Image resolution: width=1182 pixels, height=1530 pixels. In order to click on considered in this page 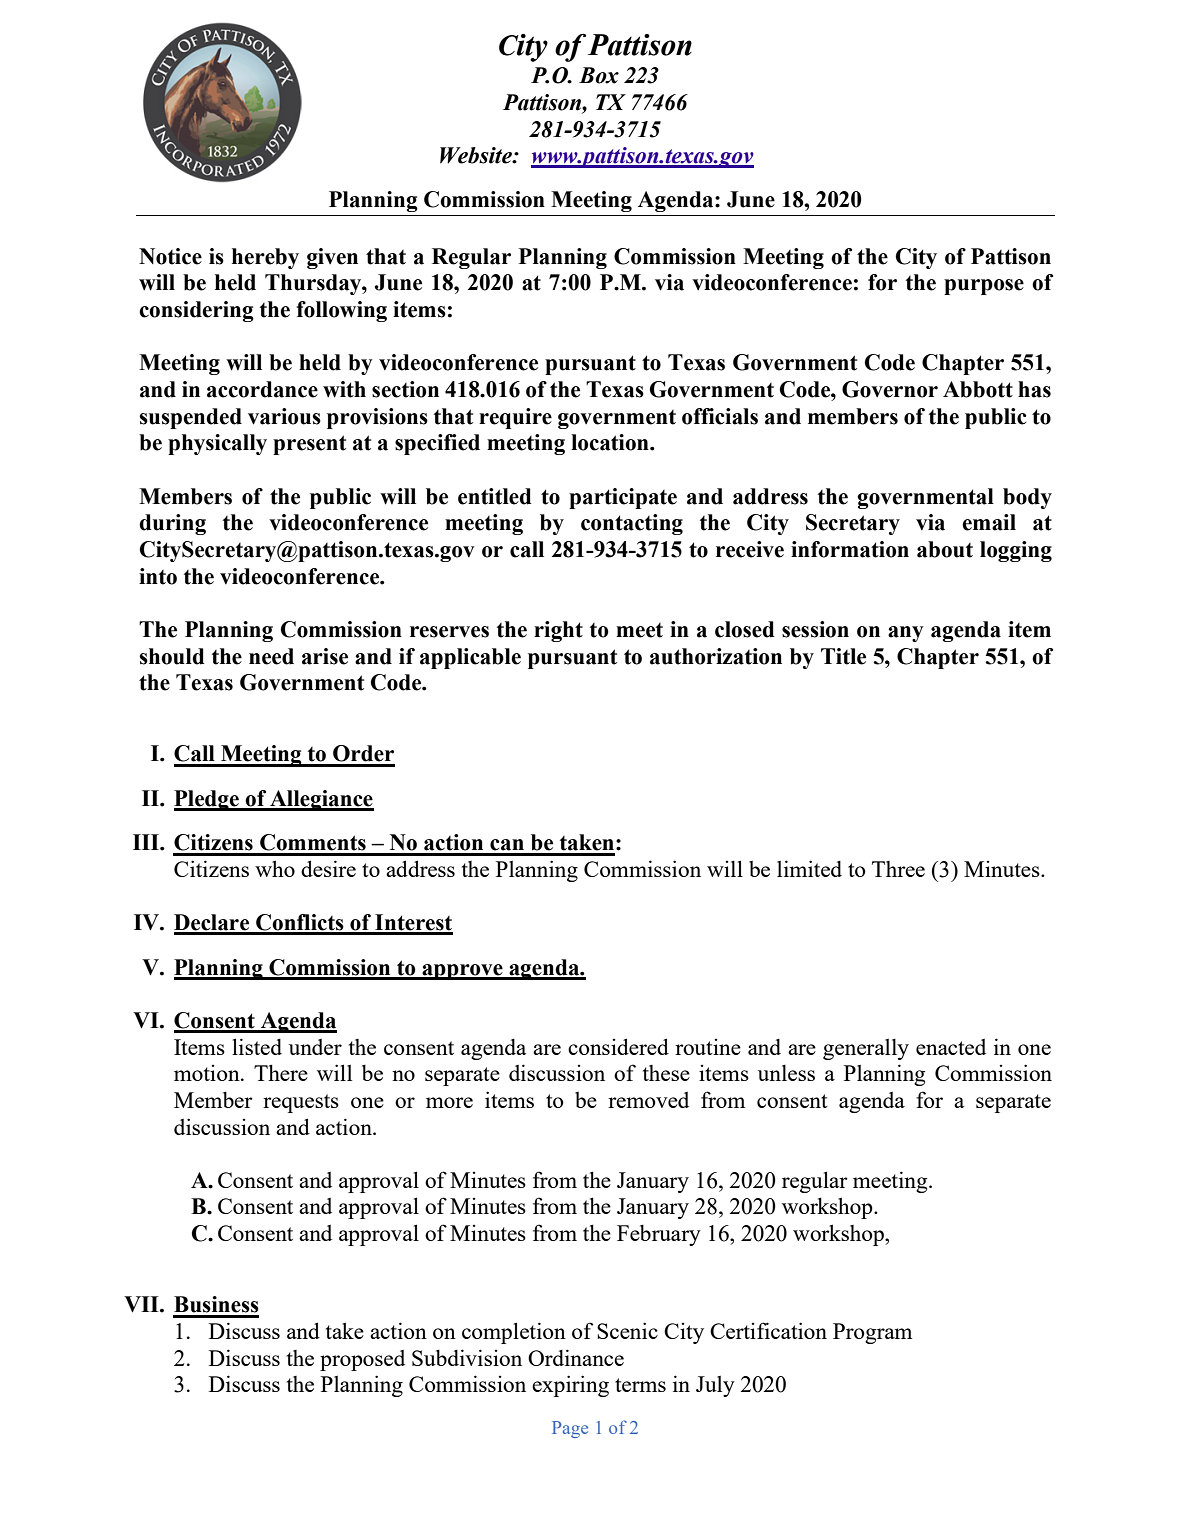, I will do `click(618, 1046)`.
